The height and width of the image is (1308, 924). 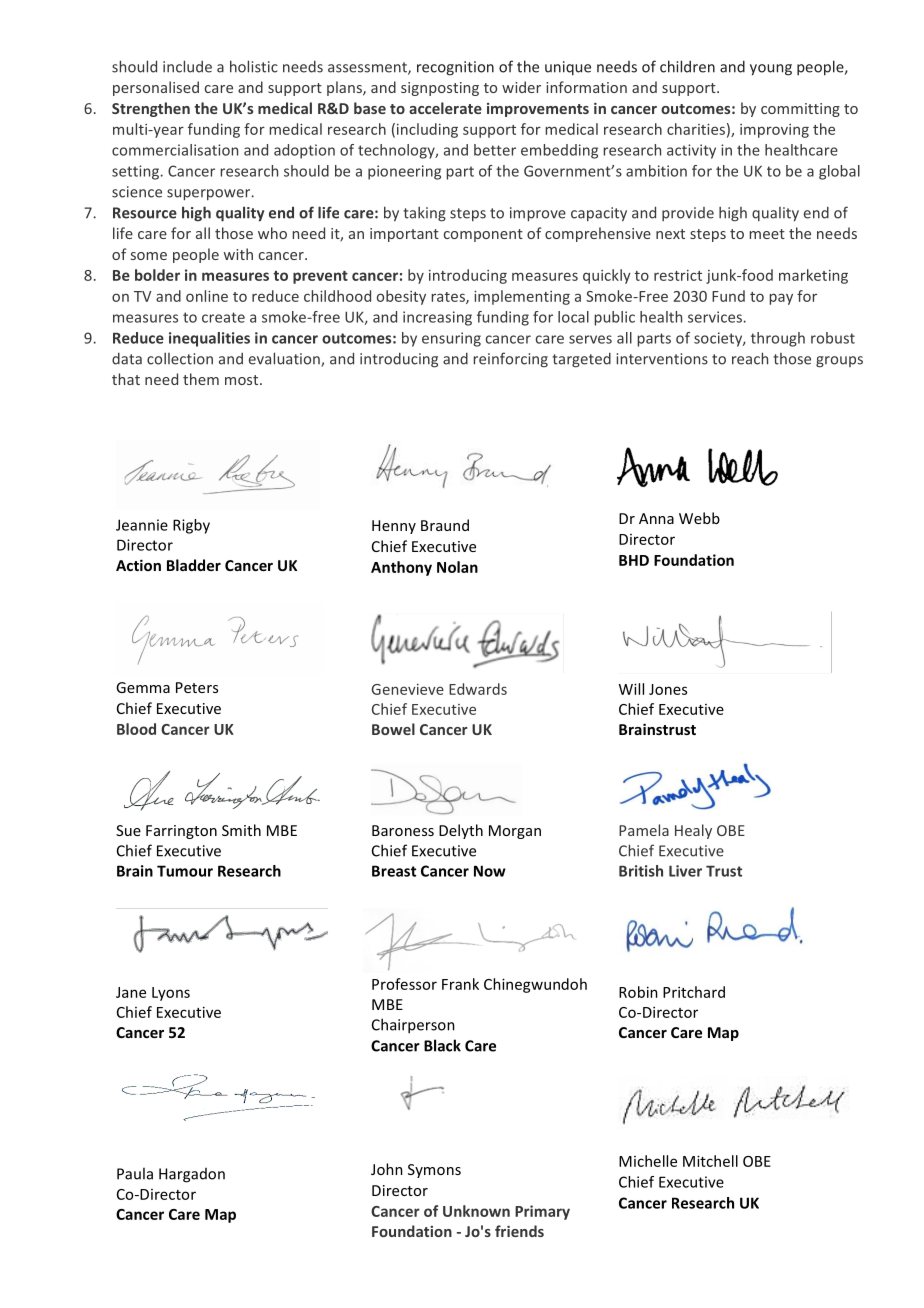 What do you see at coordinates (445, 108) in the image?
I see `accelerate` at bounding box center [445, 108].
